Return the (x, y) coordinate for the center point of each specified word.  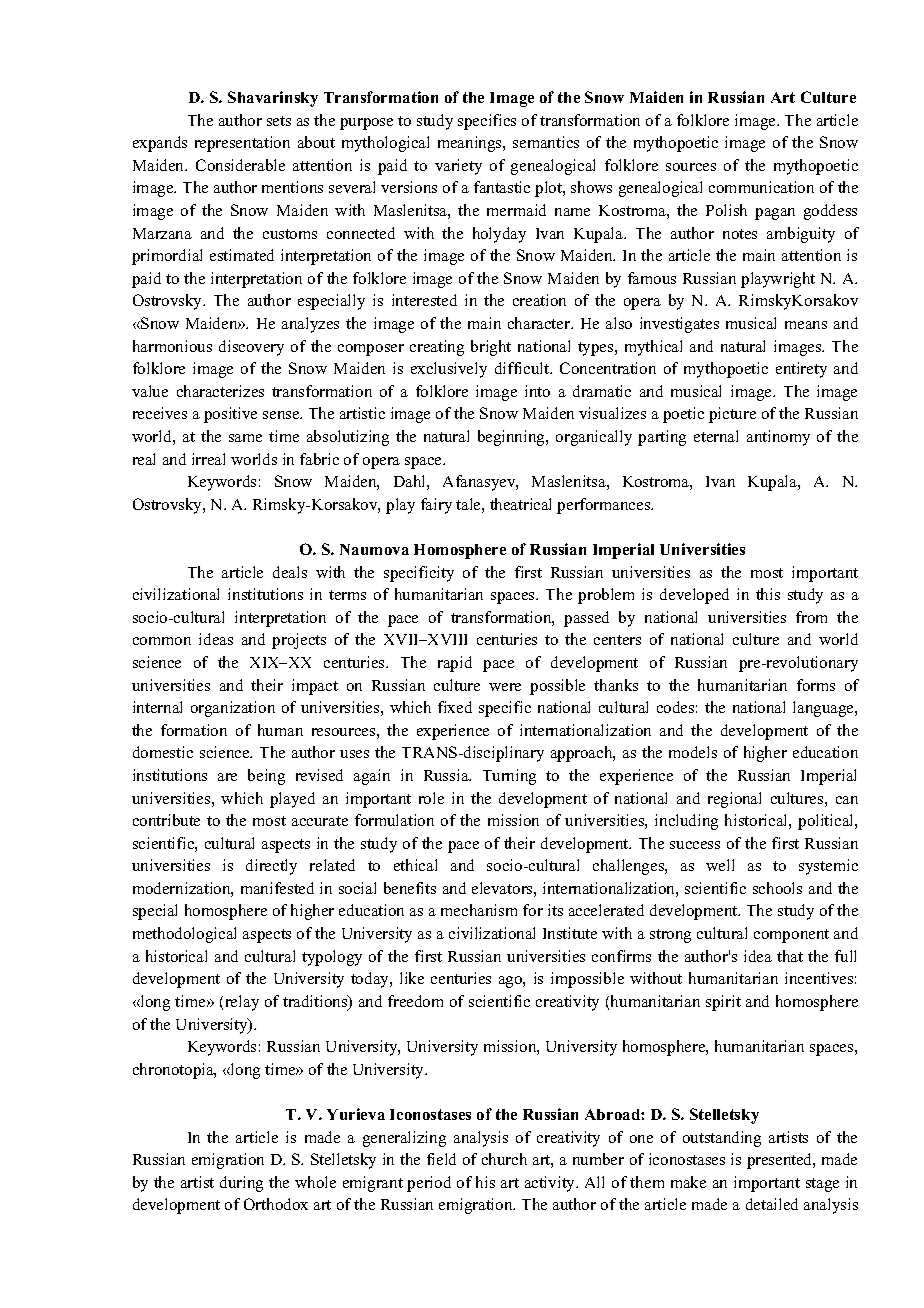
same (245, 438)
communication (761, 187)
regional (734, 800)
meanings (471, 144)
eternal (716, 436)
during (241, 1184)
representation (242, 144)
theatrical (520, 504)
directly (271, 867)
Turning (509, 777)
